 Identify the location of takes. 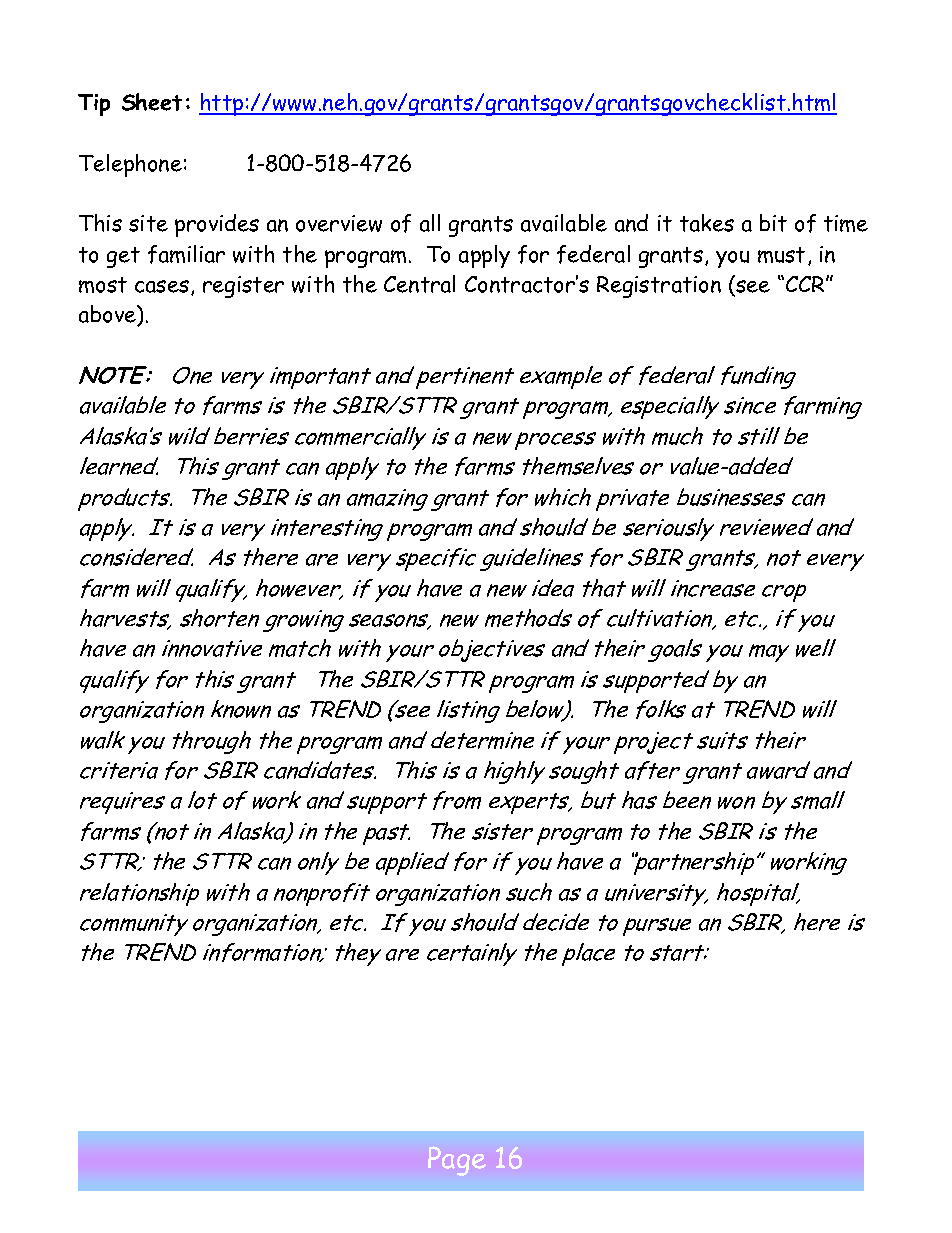
(707, 223).
